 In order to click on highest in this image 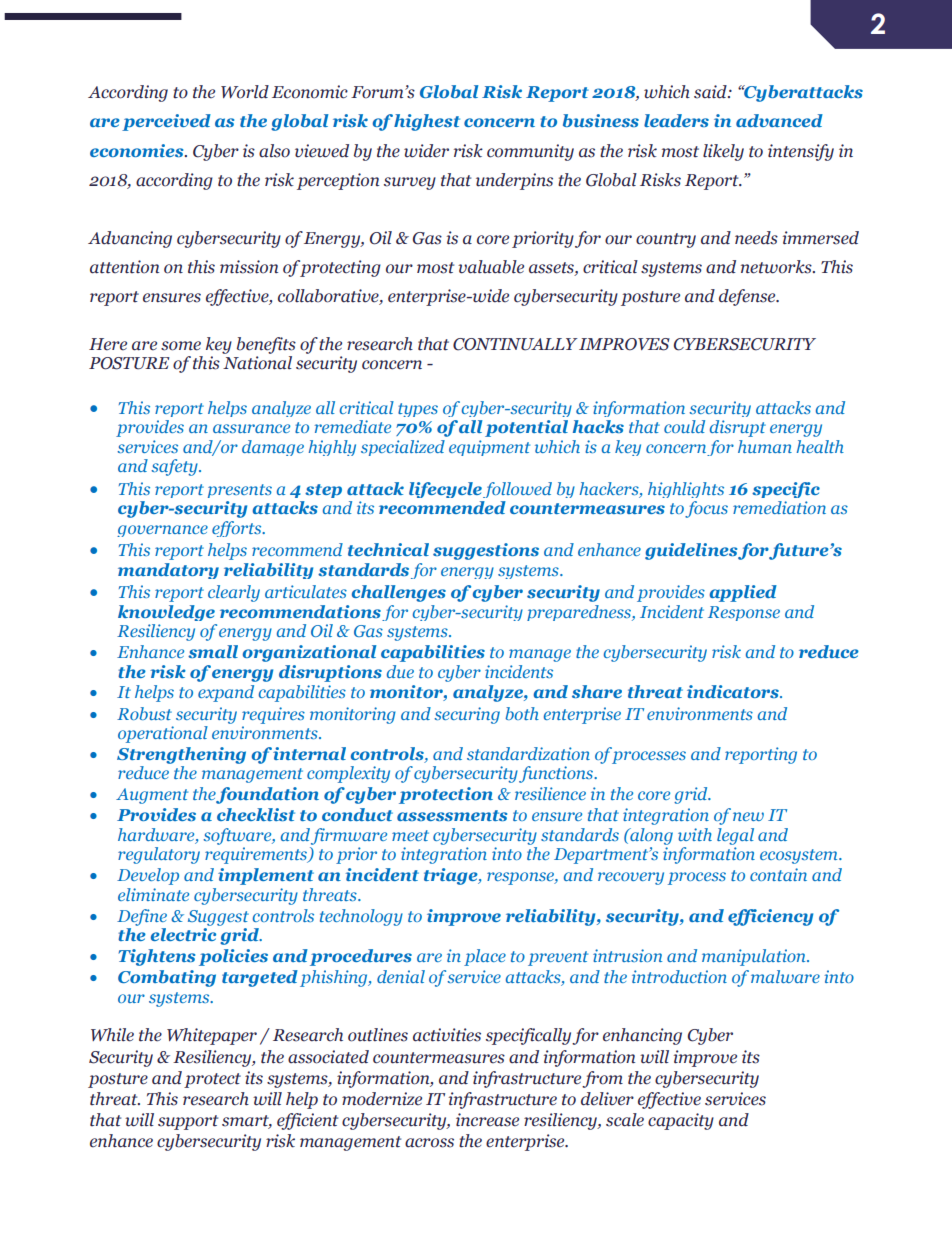, I will do `click(427, 122)`.
